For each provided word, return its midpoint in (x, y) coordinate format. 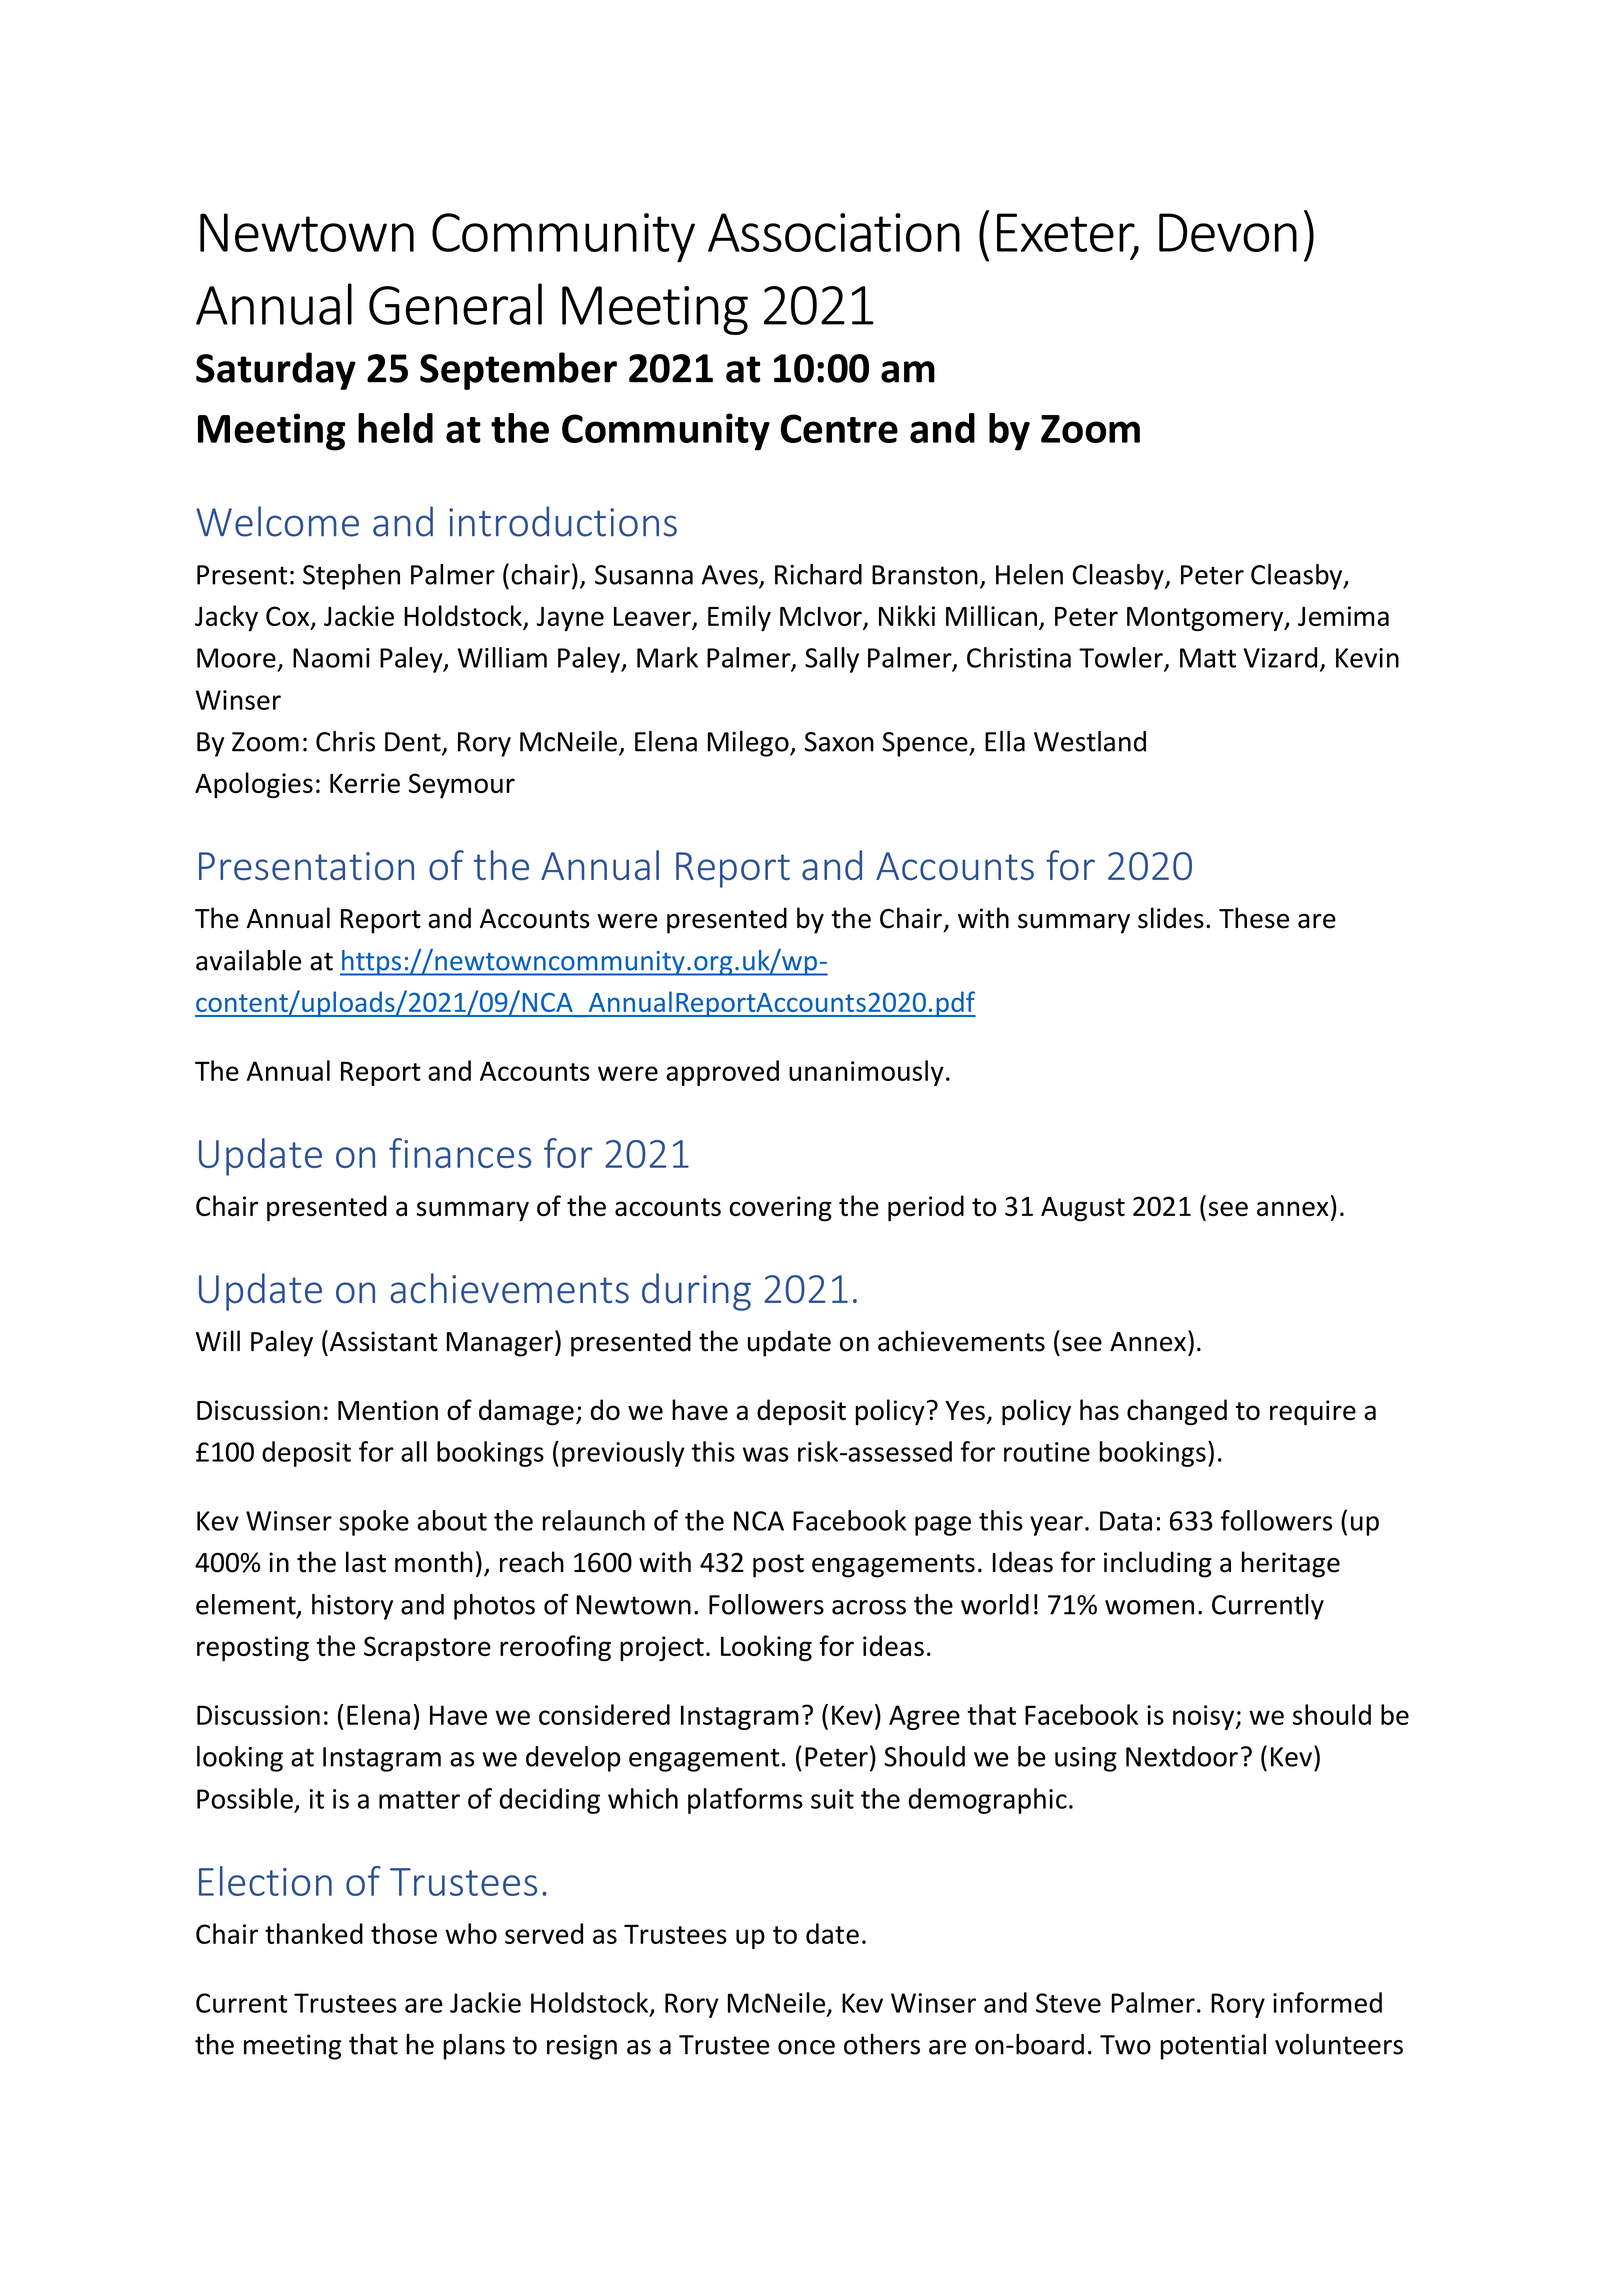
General (455, 304)
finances (460, 1153)
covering (780, 1209)
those (404, 1933)
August (1083, 1209)
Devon (1228, 232)
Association (834, 232)
